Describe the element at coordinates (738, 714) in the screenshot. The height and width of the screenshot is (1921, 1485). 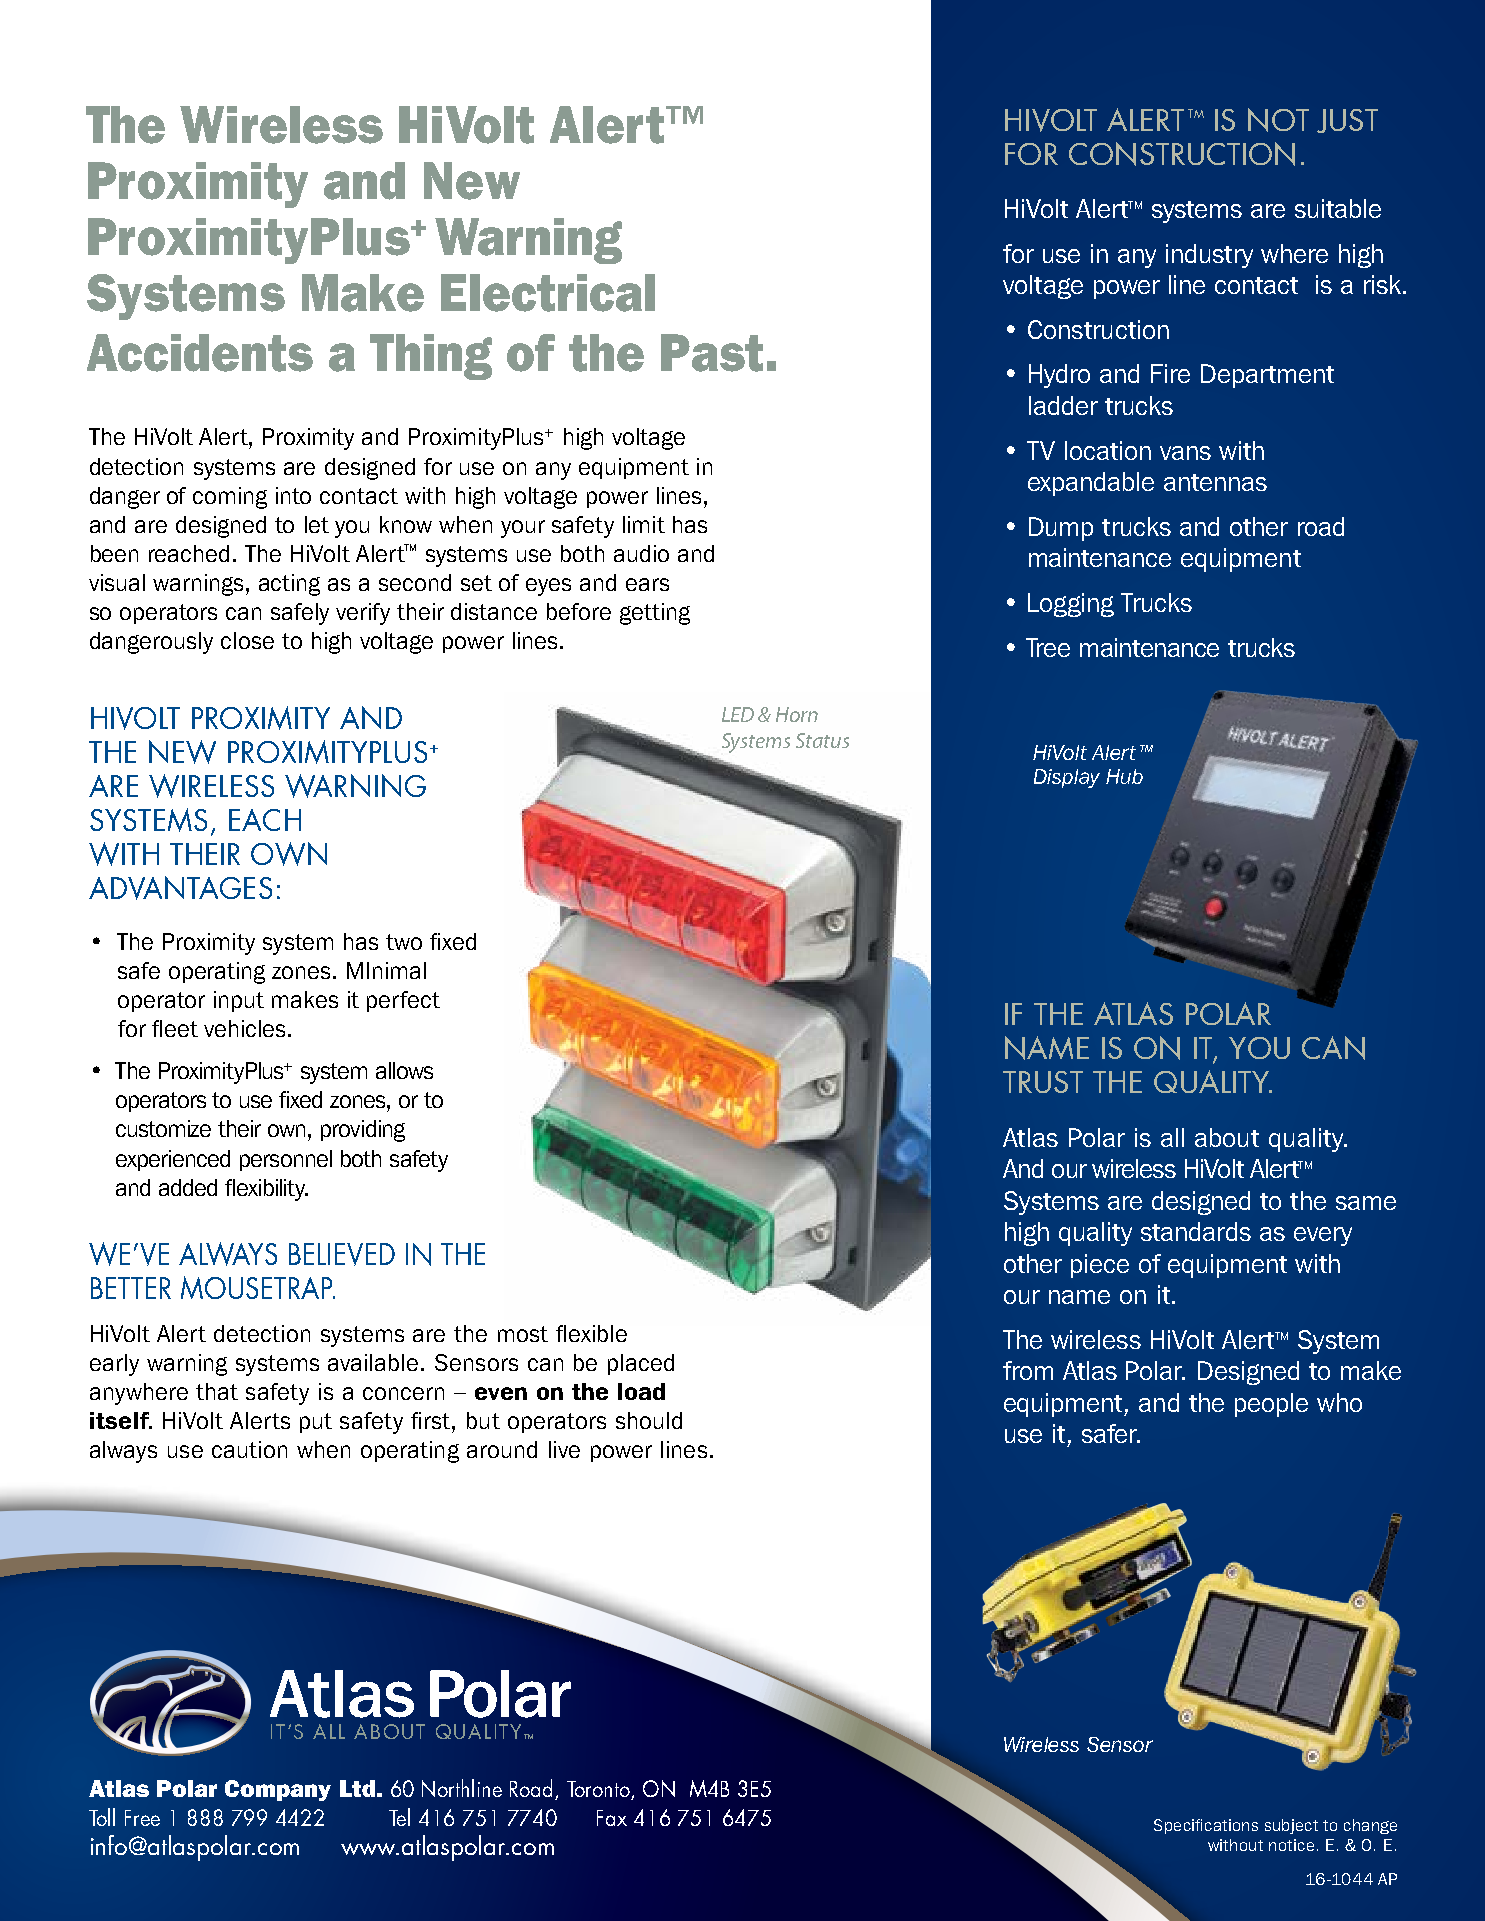
I see `LED` at that location.
